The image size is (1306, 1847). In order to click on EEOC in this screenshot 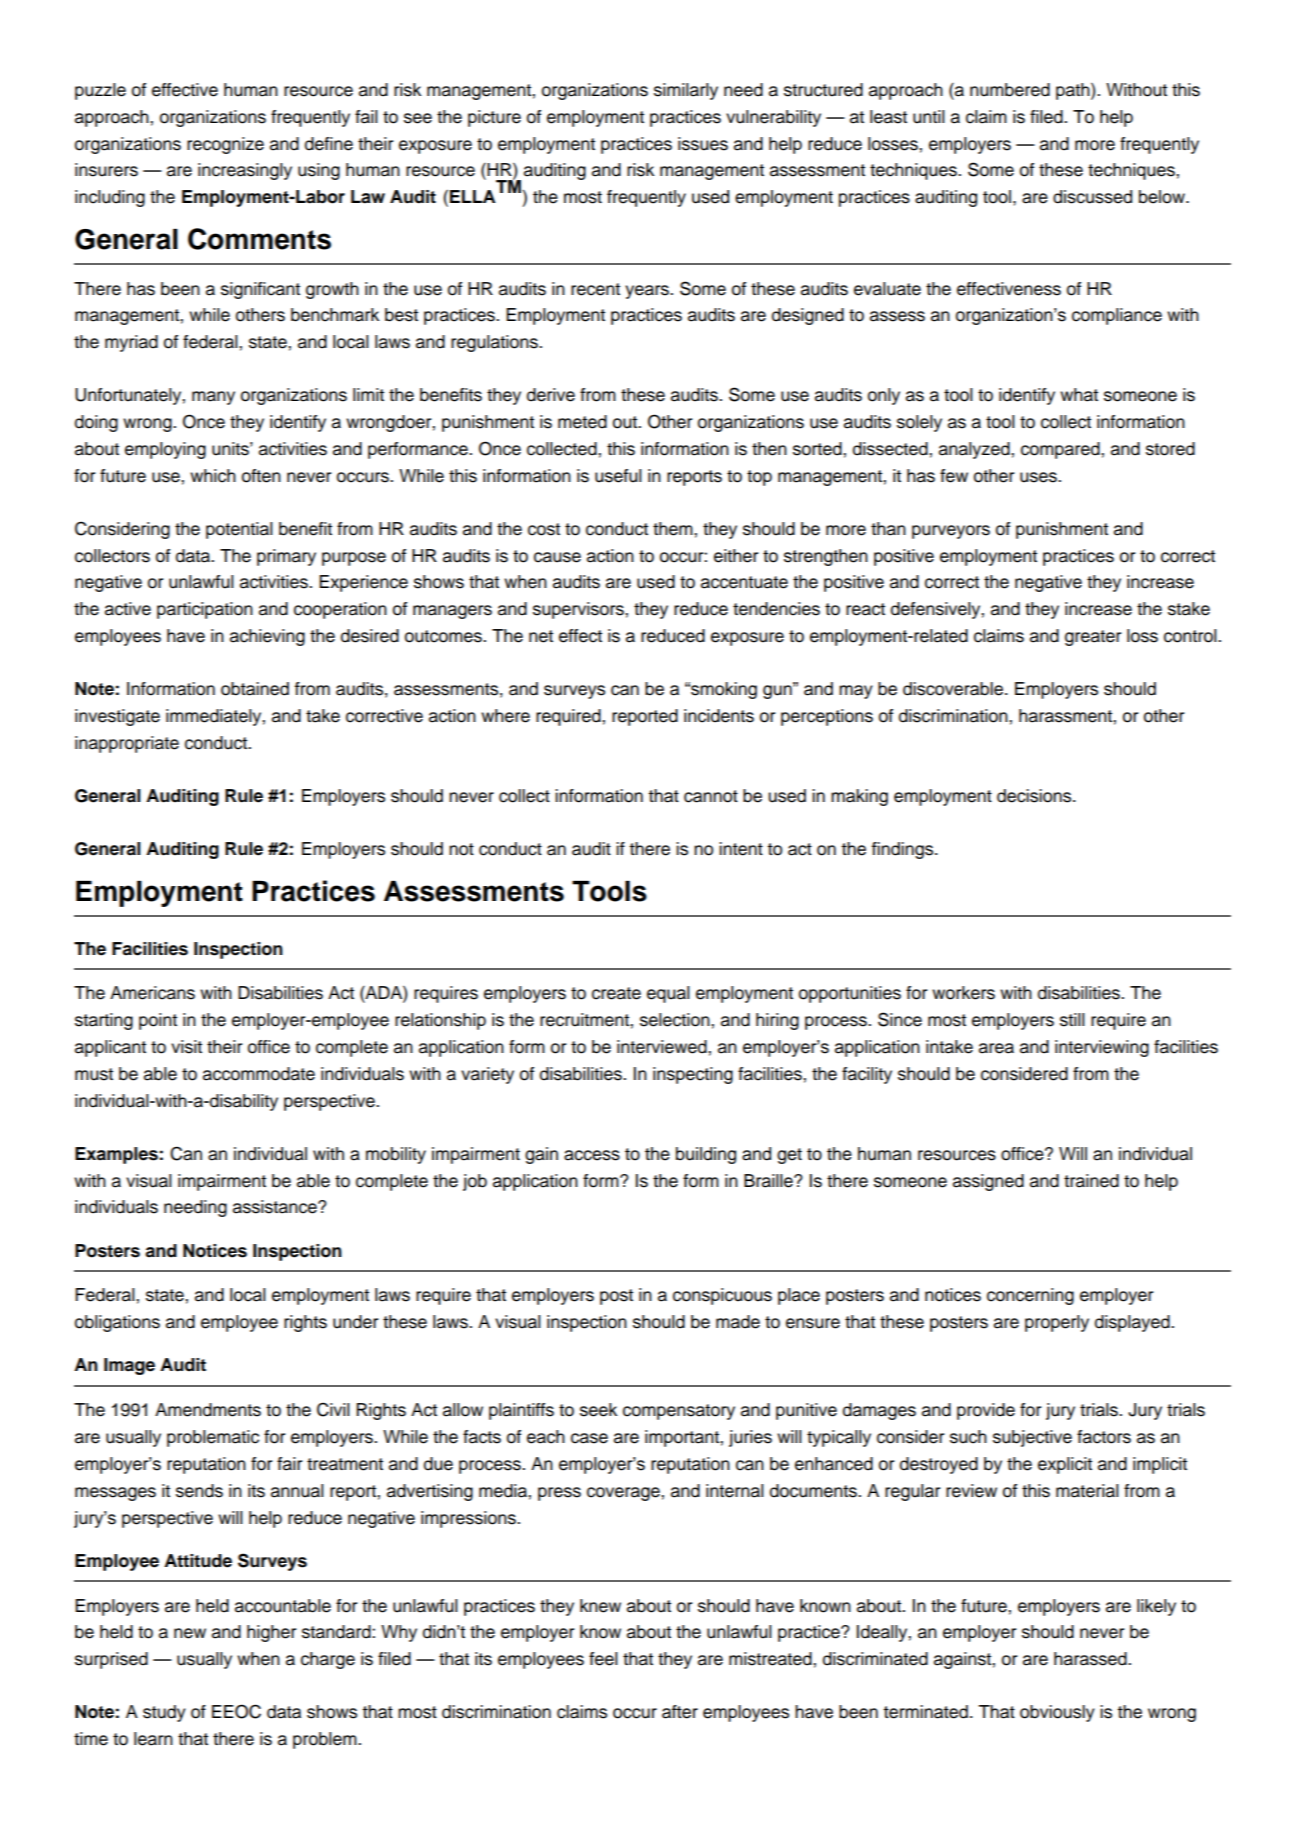, I will do `click(236, 1711)`.
